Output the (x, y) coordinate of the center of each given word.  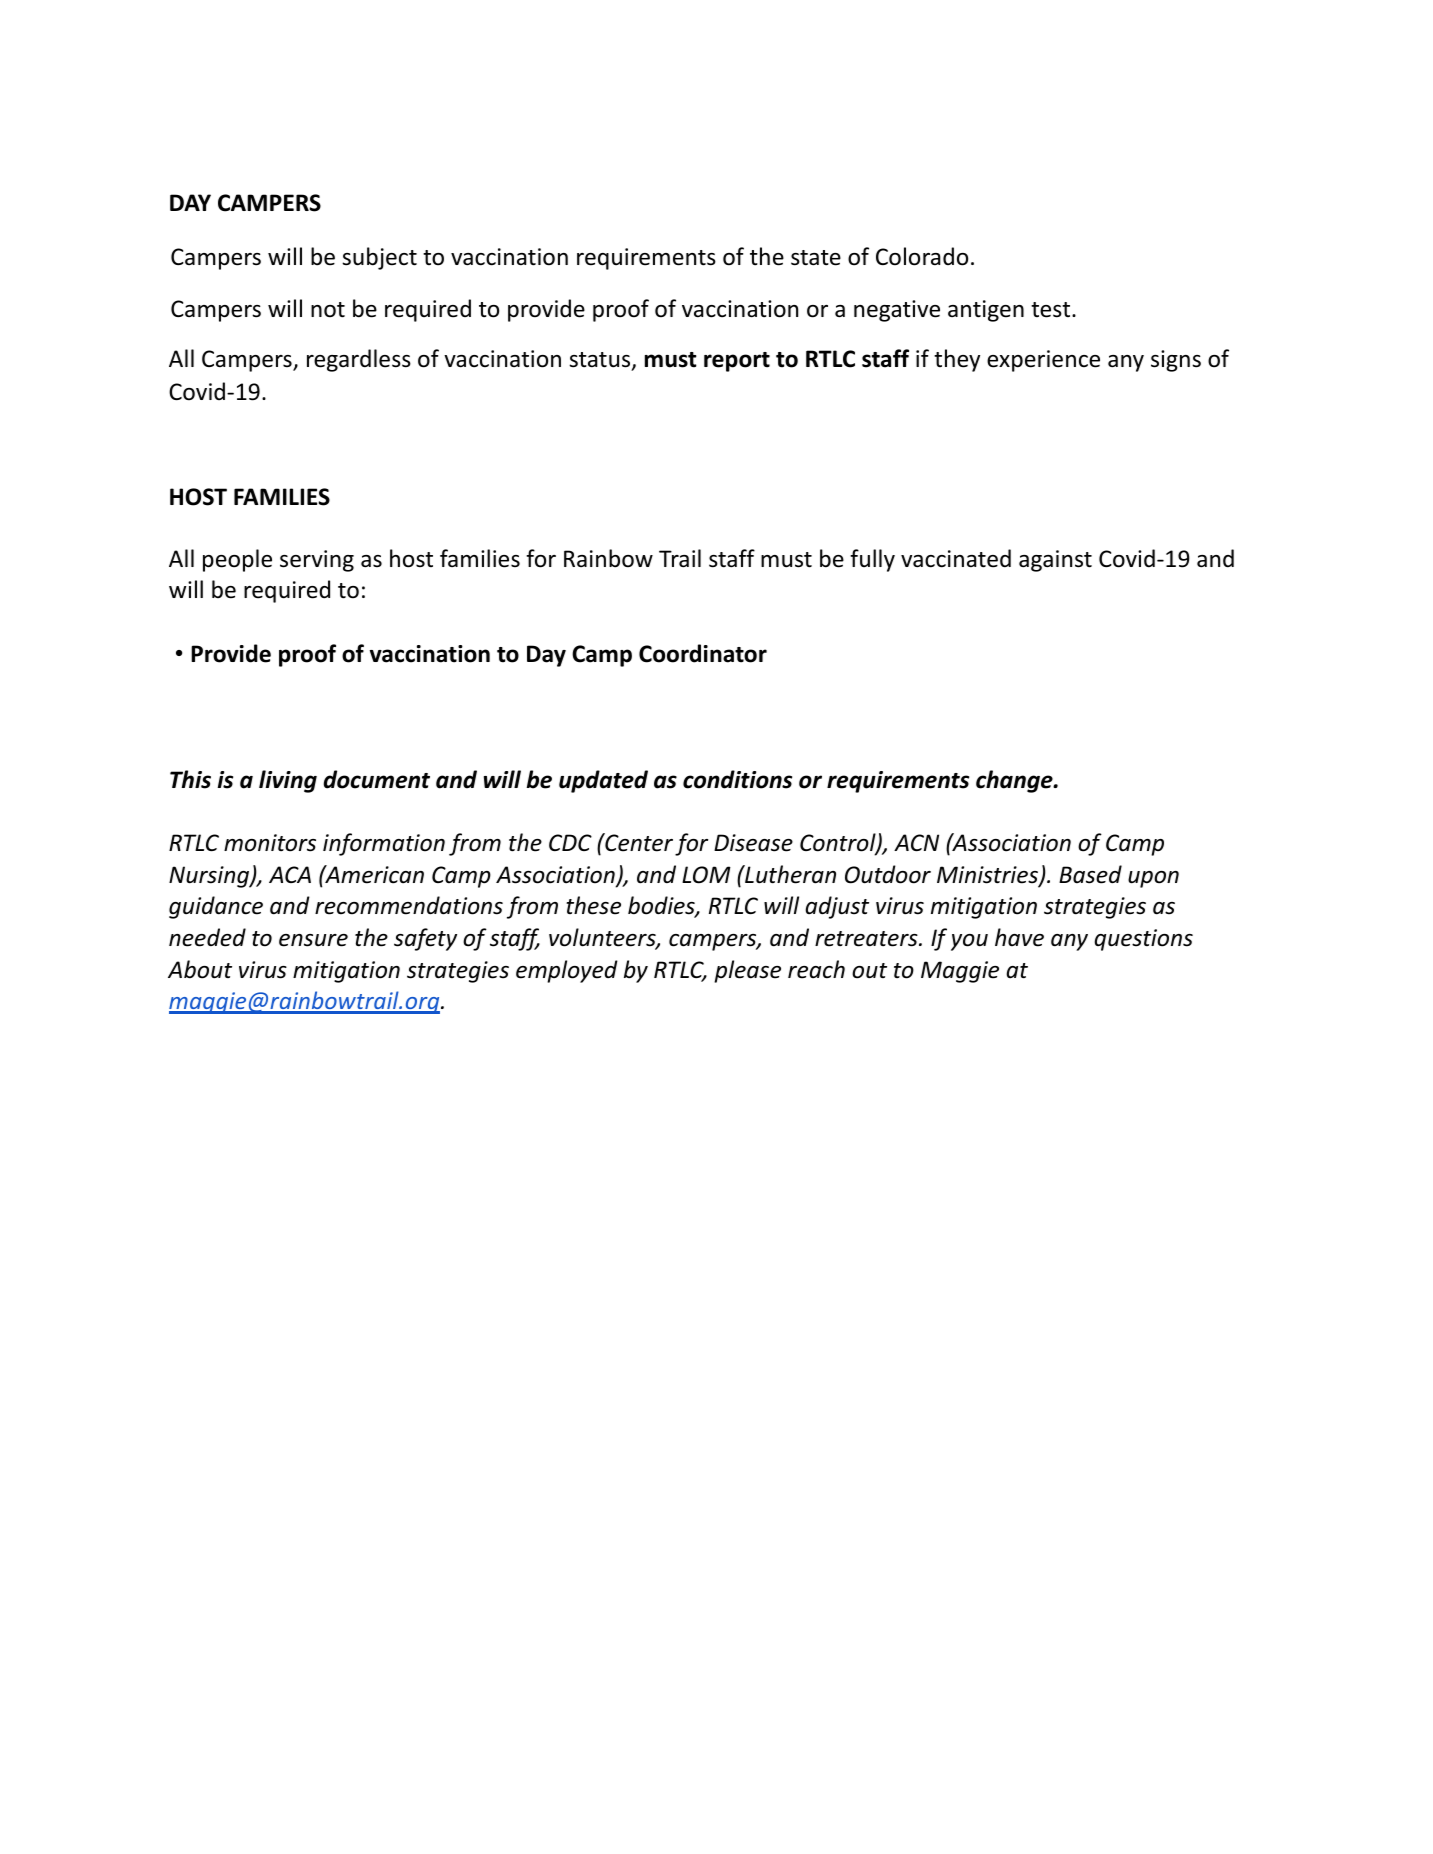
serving (317, 561)
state (816, 258)
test (1052, 310)
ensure (313, 940)
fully (872, 560)
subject (379, 258)
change (1015, 781)
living (288, 781)
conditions (737, 779)
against (1055, 561)
